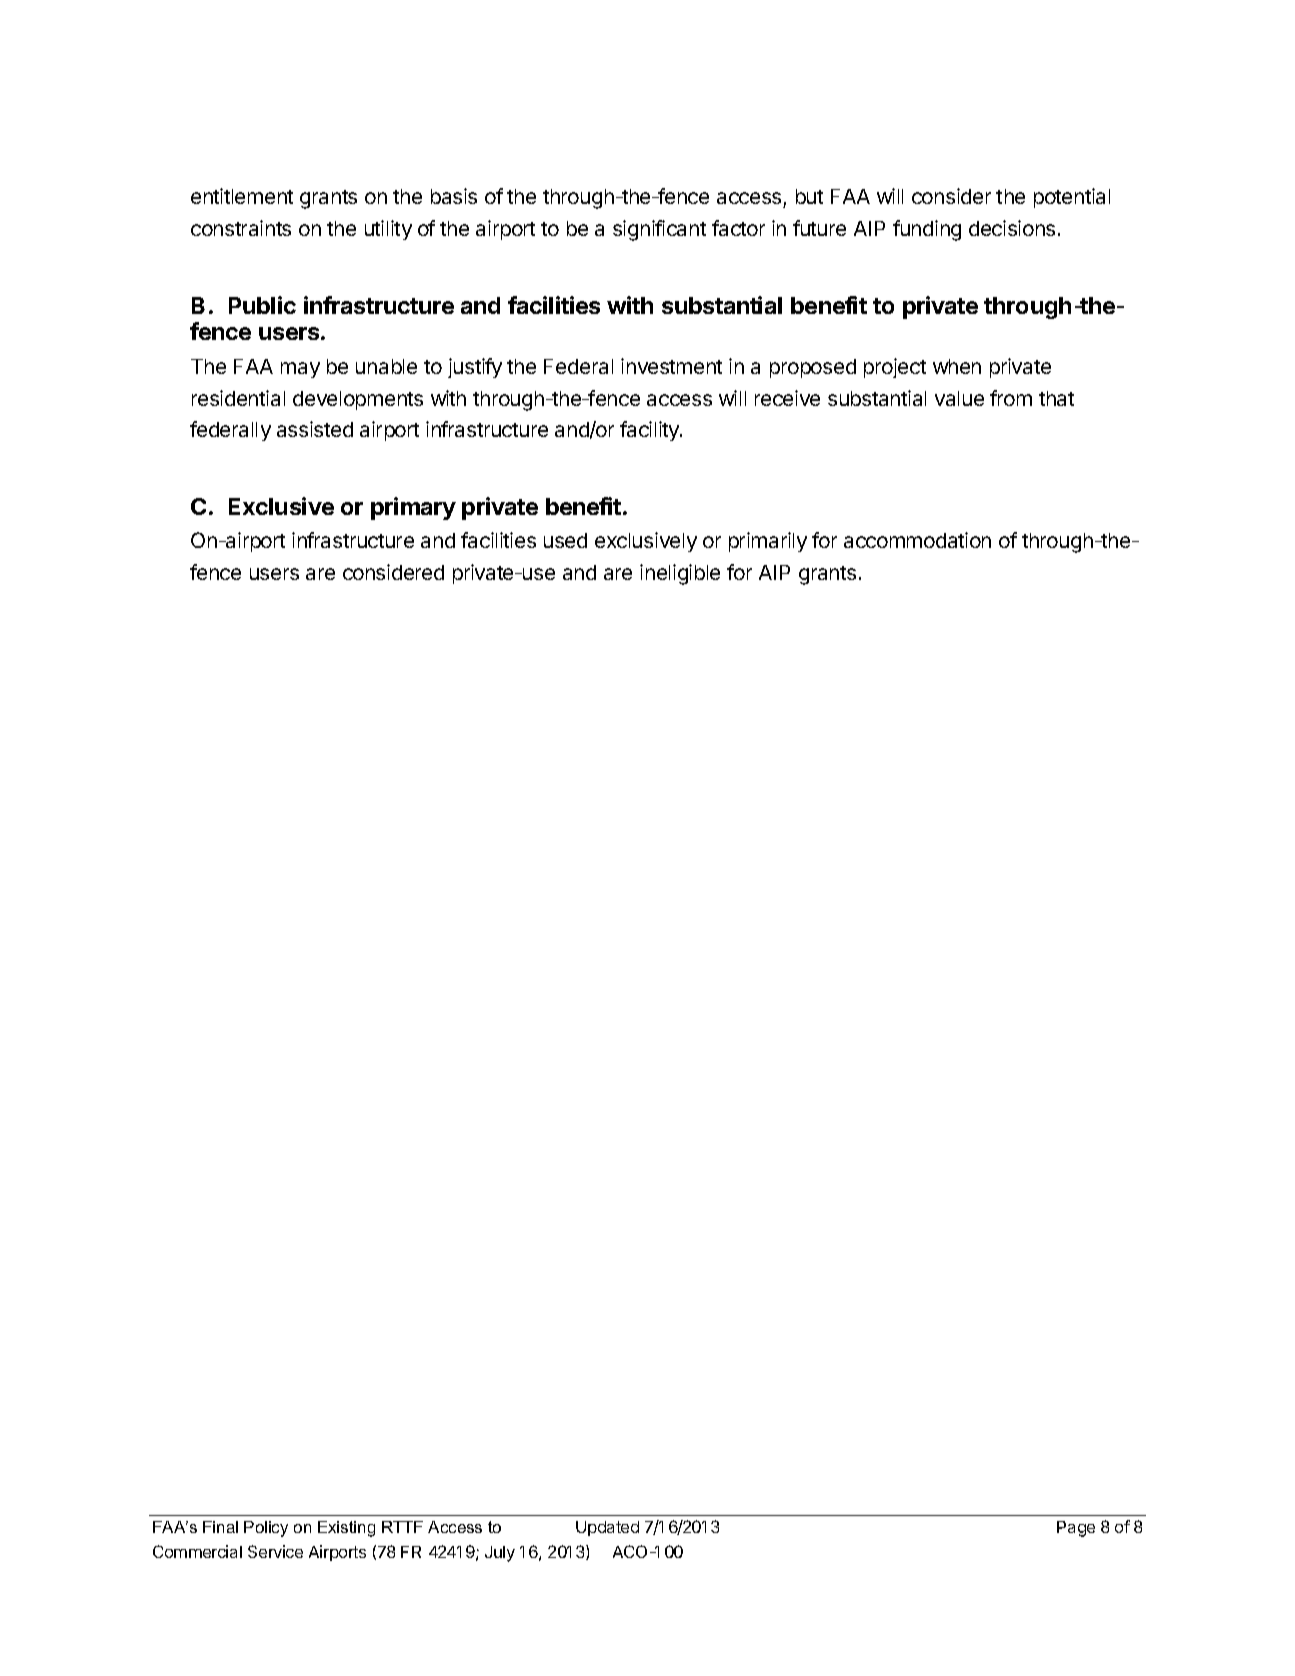 This screenshot has height=1676, width=1295. Describe the element at coordinates (500, 1554) in the screenshot. I see `July` at that location.
